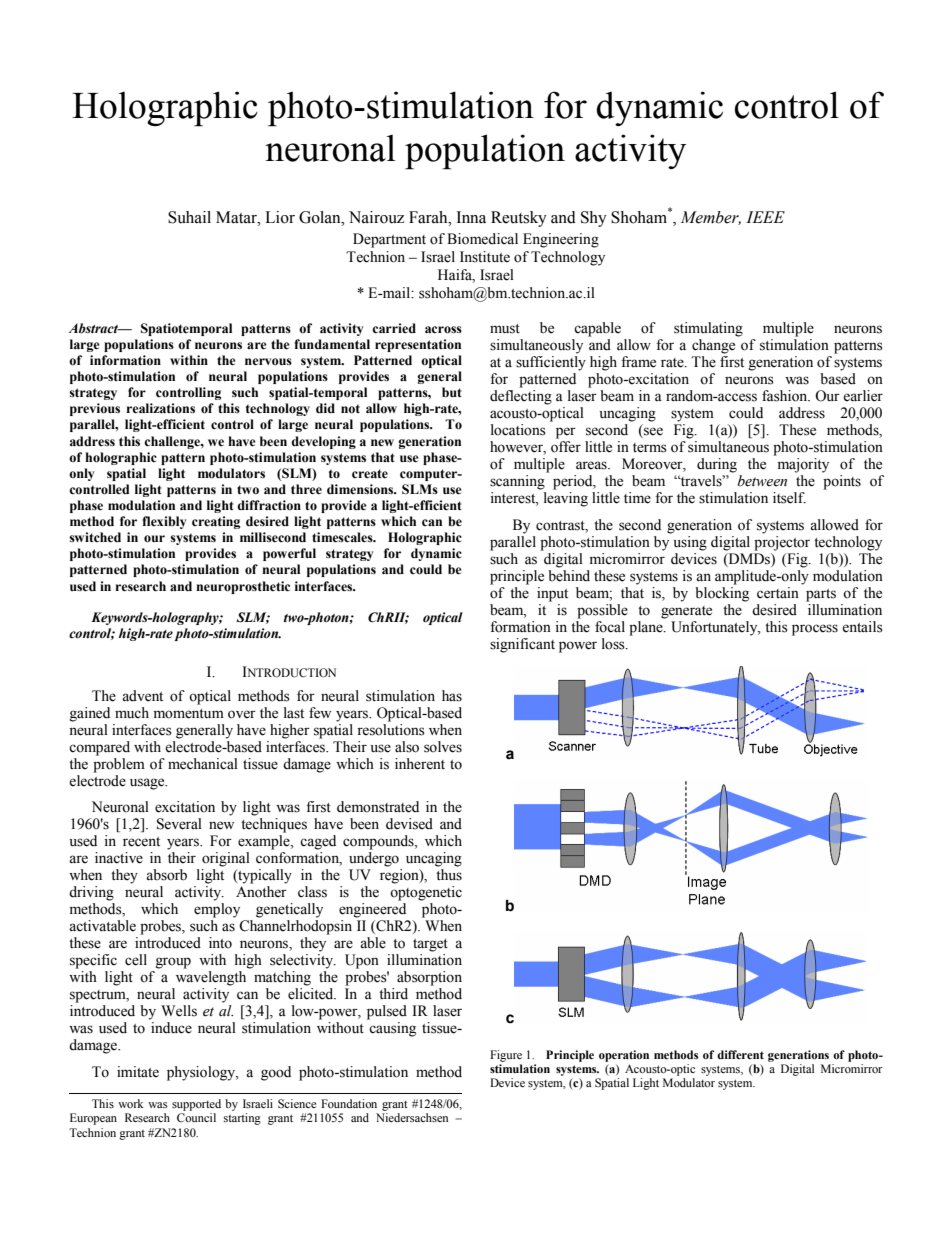 This document has height=1233, width=952. What do you see at coordinates (142, 696) in the document?
I see `advent` at bounding box center [142, 696].
